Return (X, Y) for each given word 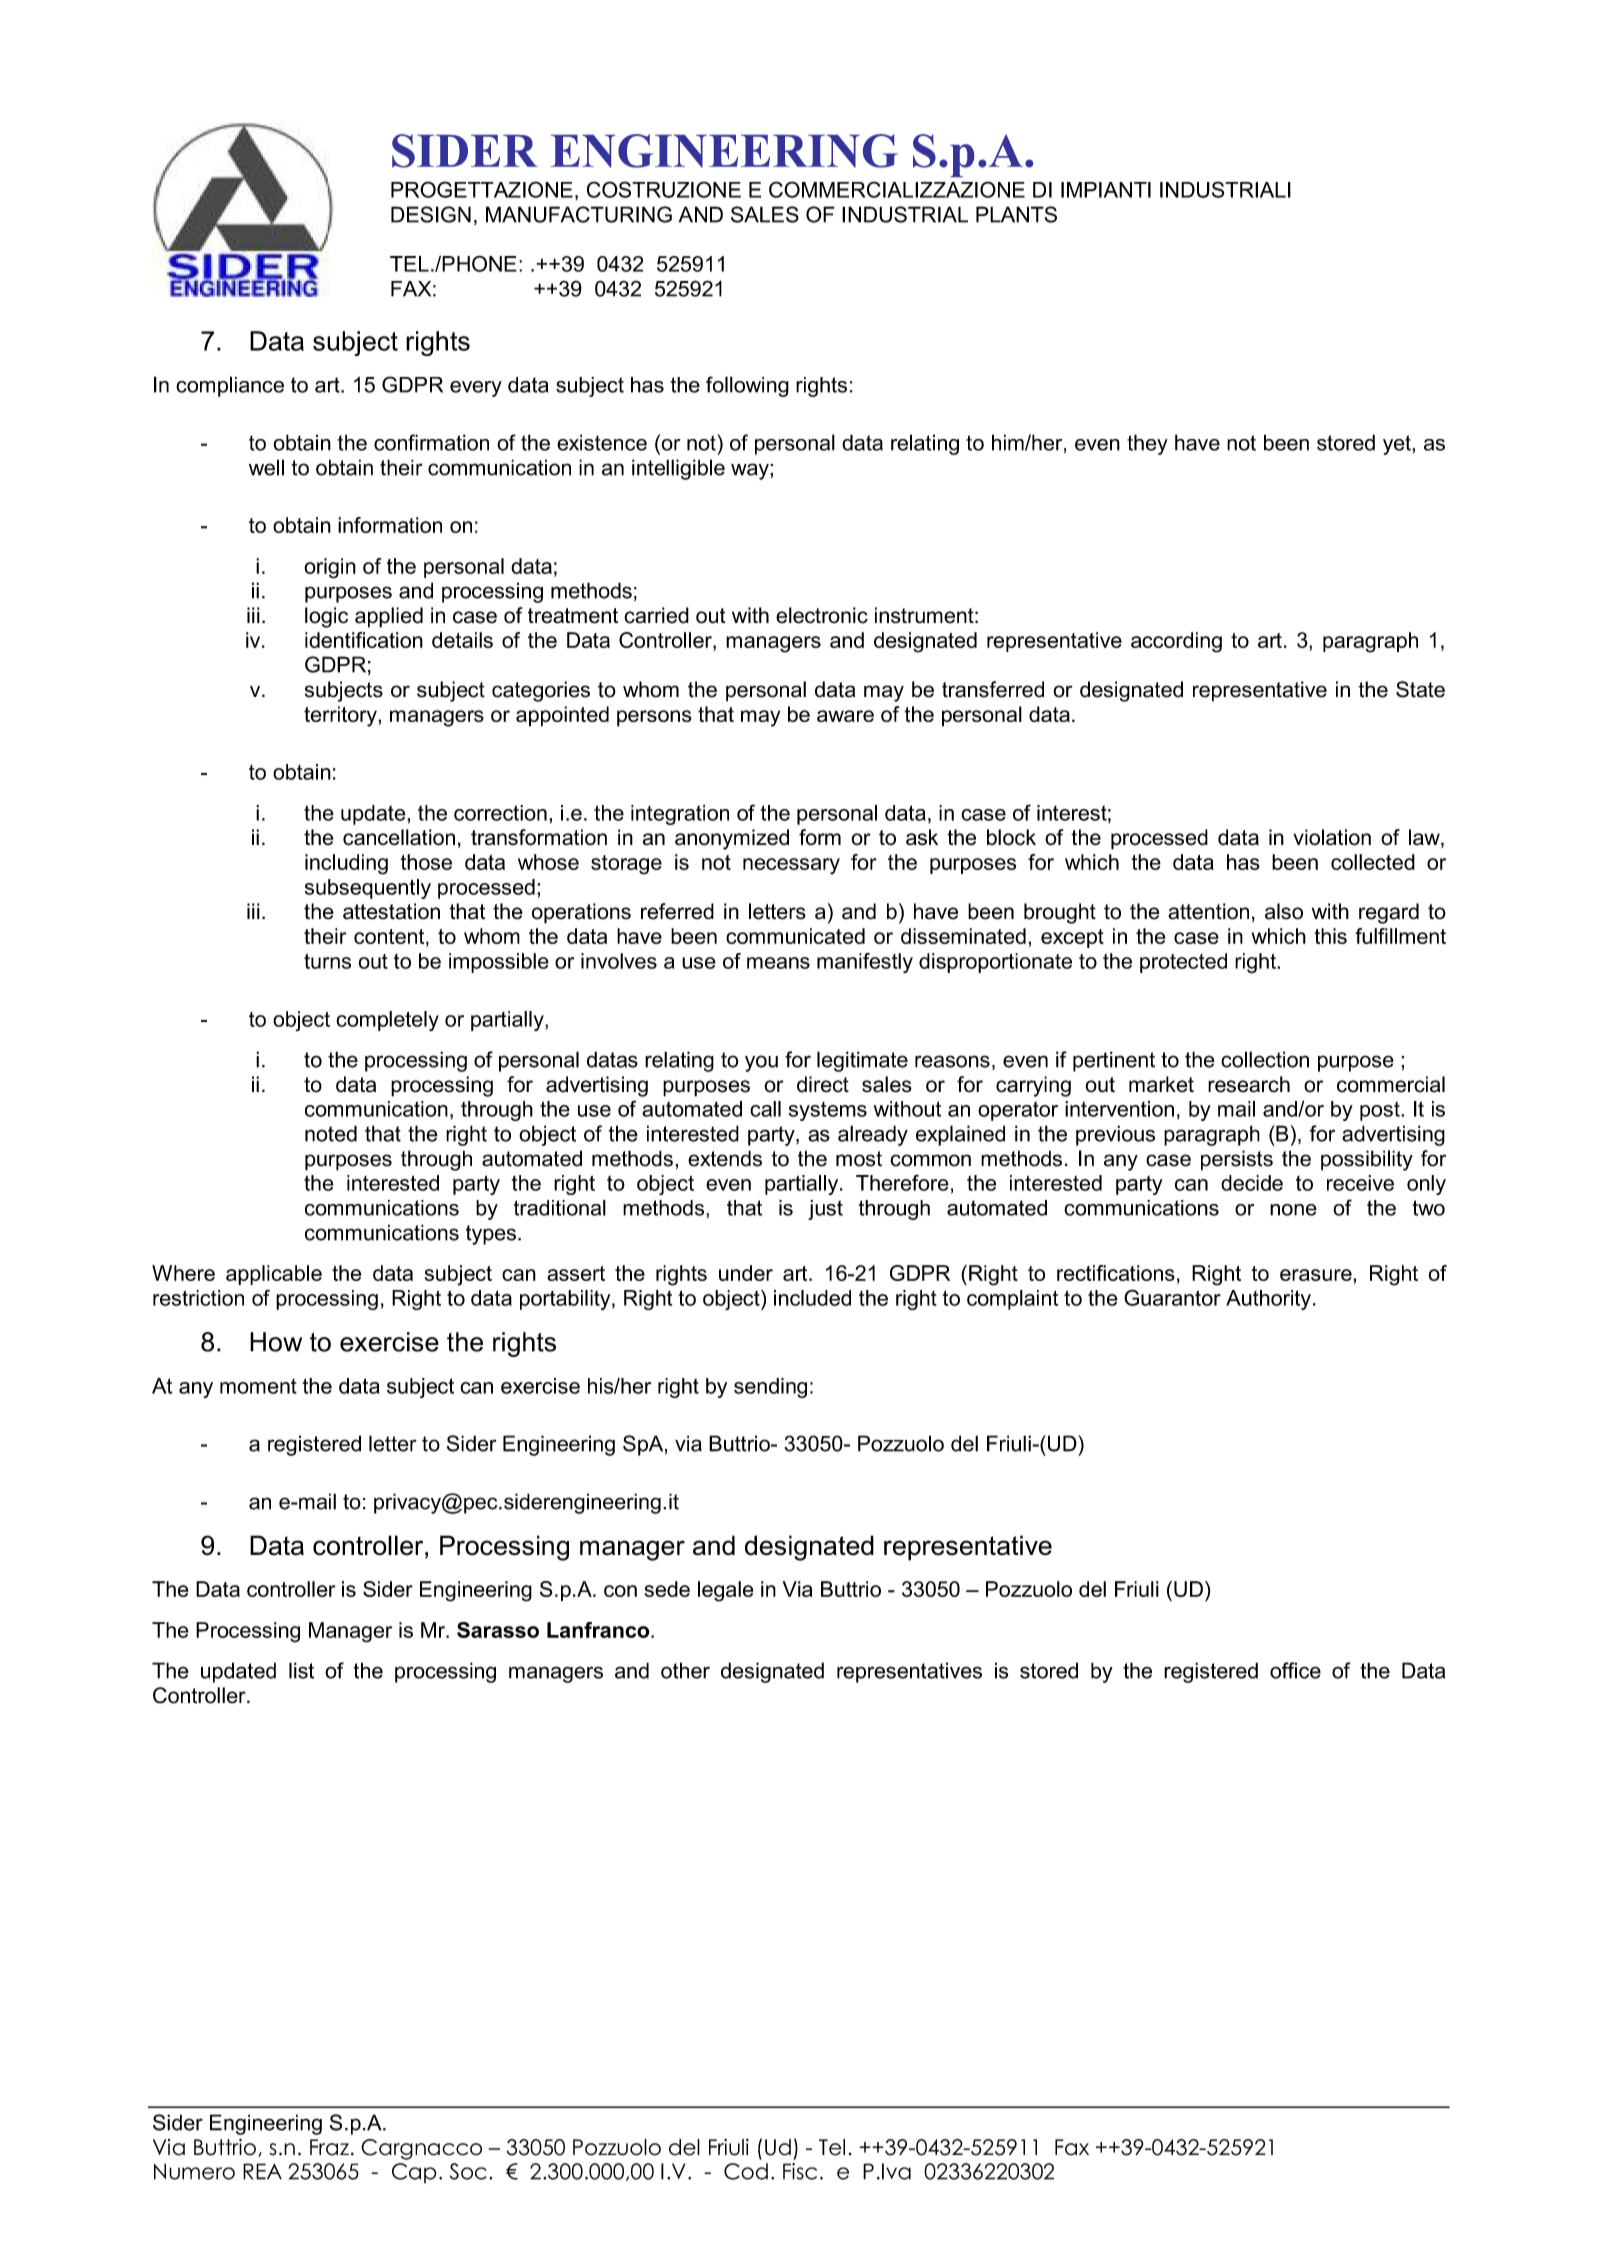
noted (331, 1133)
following (747, 386)
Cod (746, 2171)
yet (1398, 445)
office (1295, 1670)
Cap (414, 2173)
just (825, 1210)
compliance (230, 386)
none (1293, 1210)
